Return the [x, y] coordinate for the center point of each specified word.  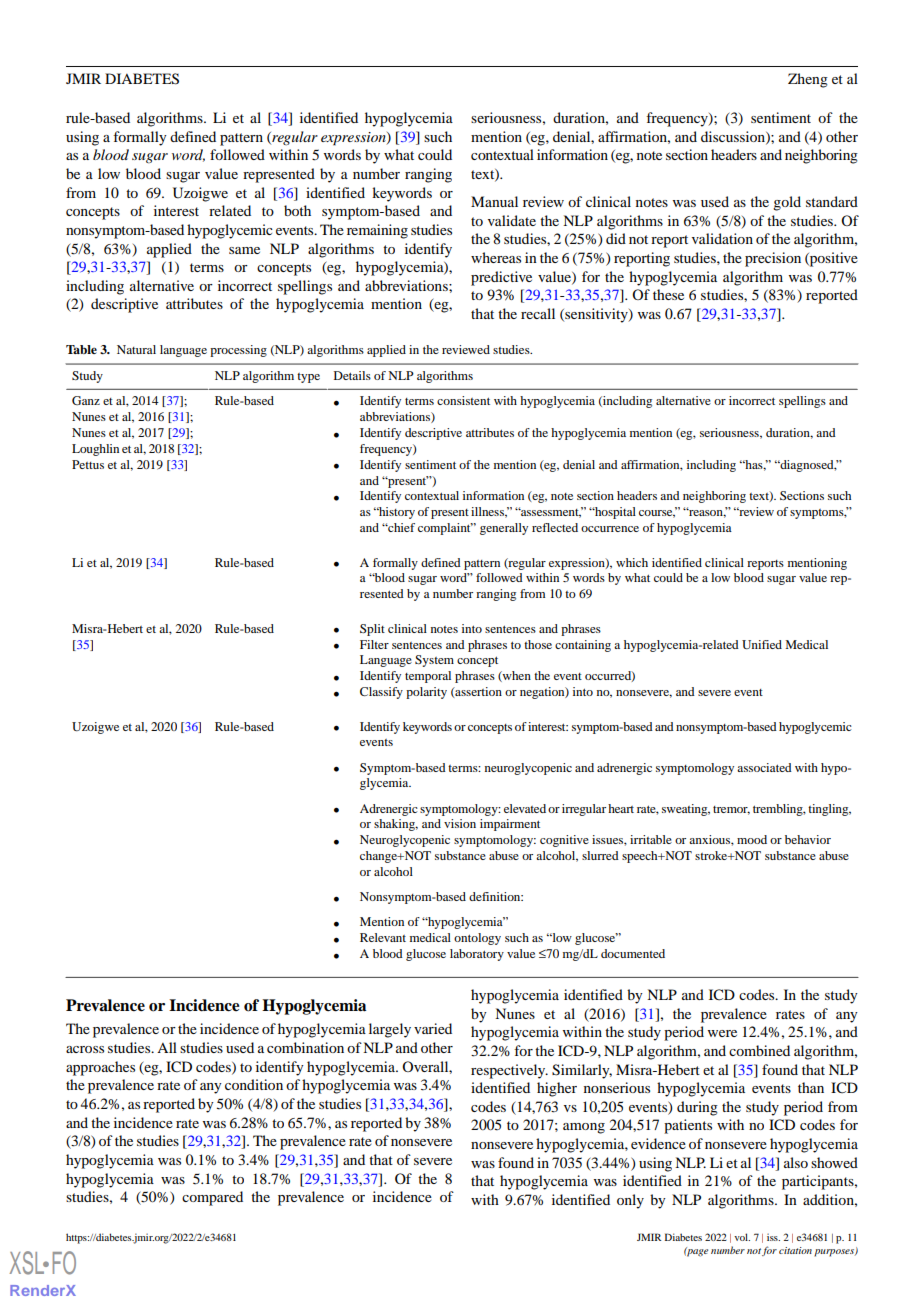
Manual [494, 201]
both [297, 210]
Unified [762, 644]
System [434, 661]
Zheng [808, 80]
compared [212, 1198]
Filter [374, 644]
